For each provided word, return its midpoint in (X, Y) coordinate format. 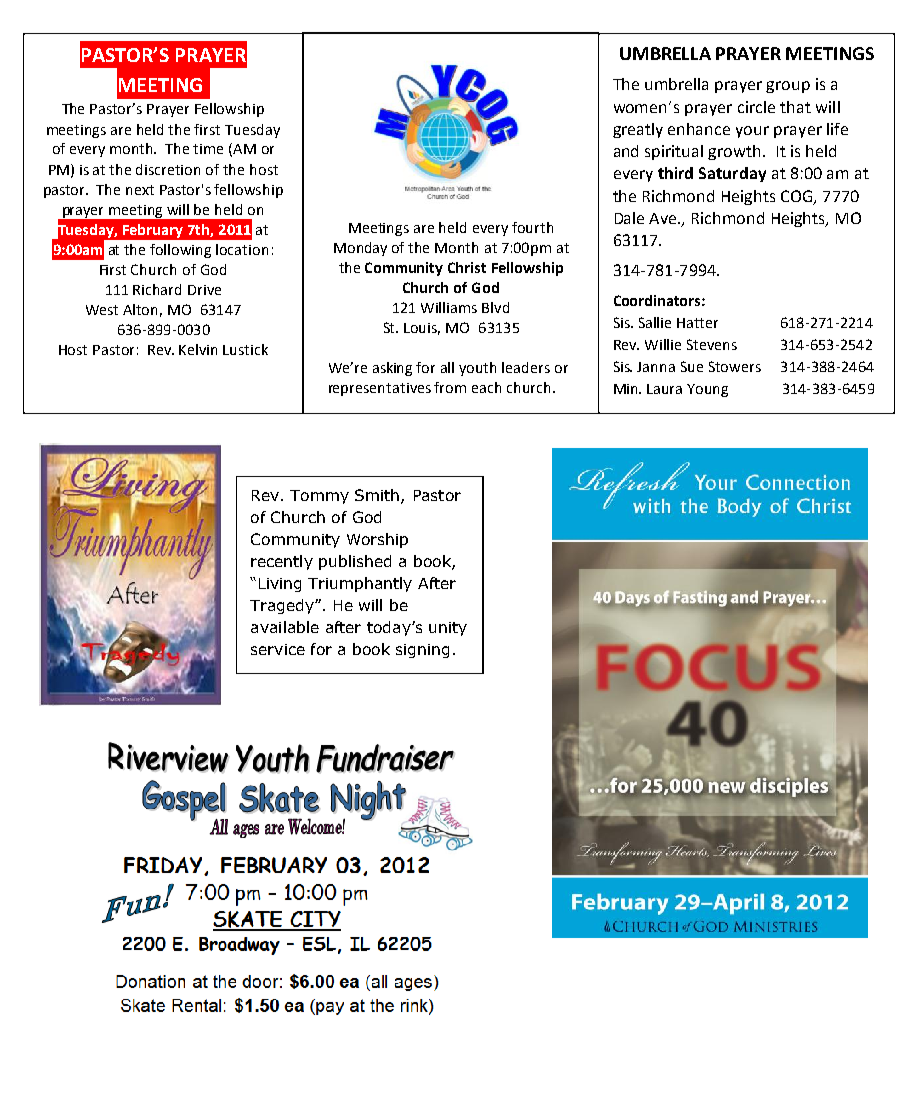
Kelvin (198, 349)
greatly (638, 130)
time (208, 149)
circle (756, 107)
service (278, 649)
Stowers (735, 366)
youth (477, 369)
